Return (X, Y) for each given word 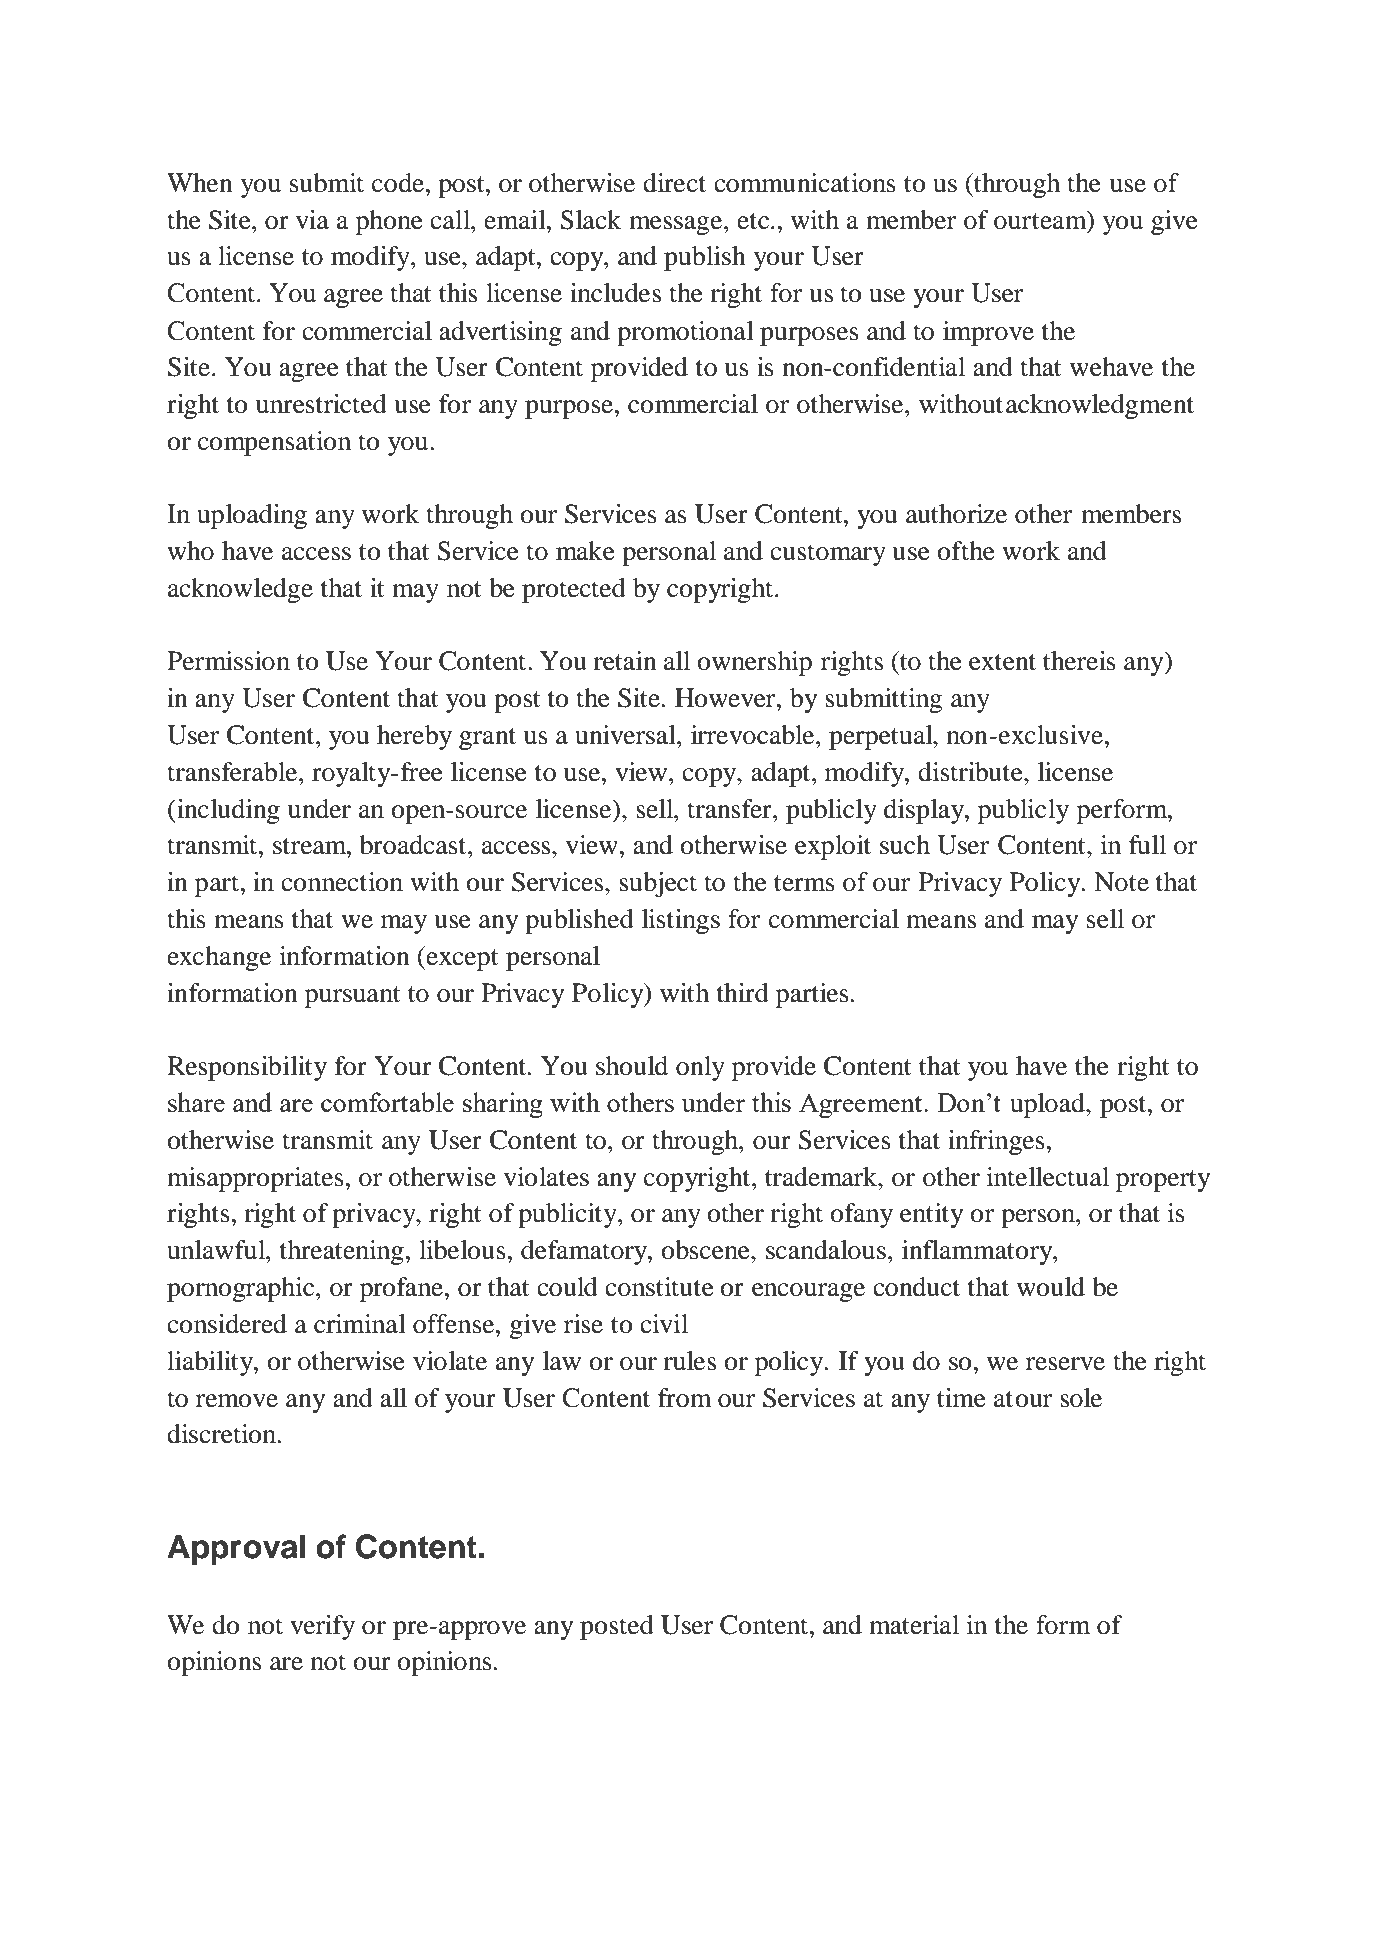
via (312, 220)
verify (322, 1627)
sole (1081, 1398)
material (914, 1625)
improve (988, 333)
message (677, 225)
